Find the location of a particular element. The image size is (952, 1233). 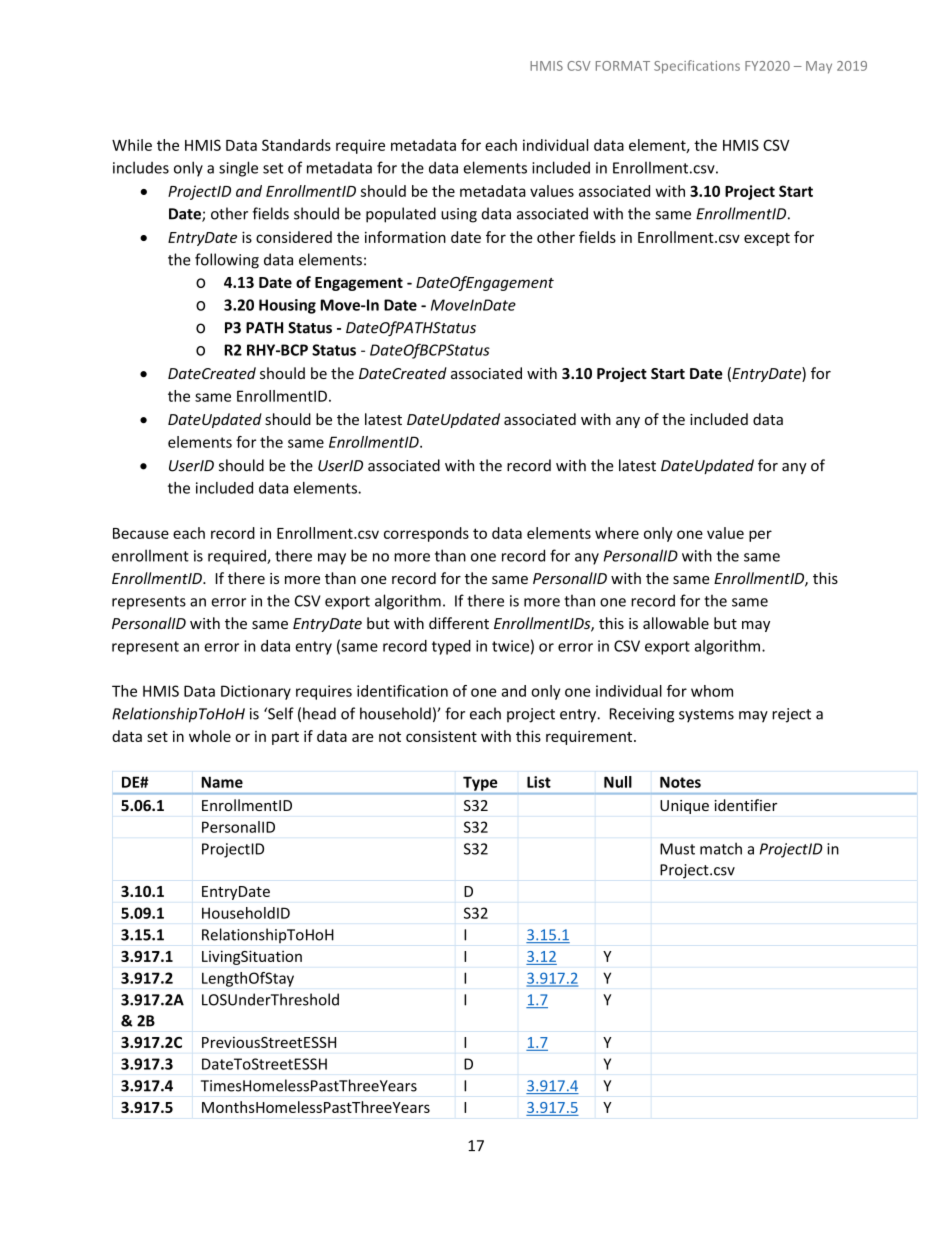

corresponds is located at coordinates (426, 534).
